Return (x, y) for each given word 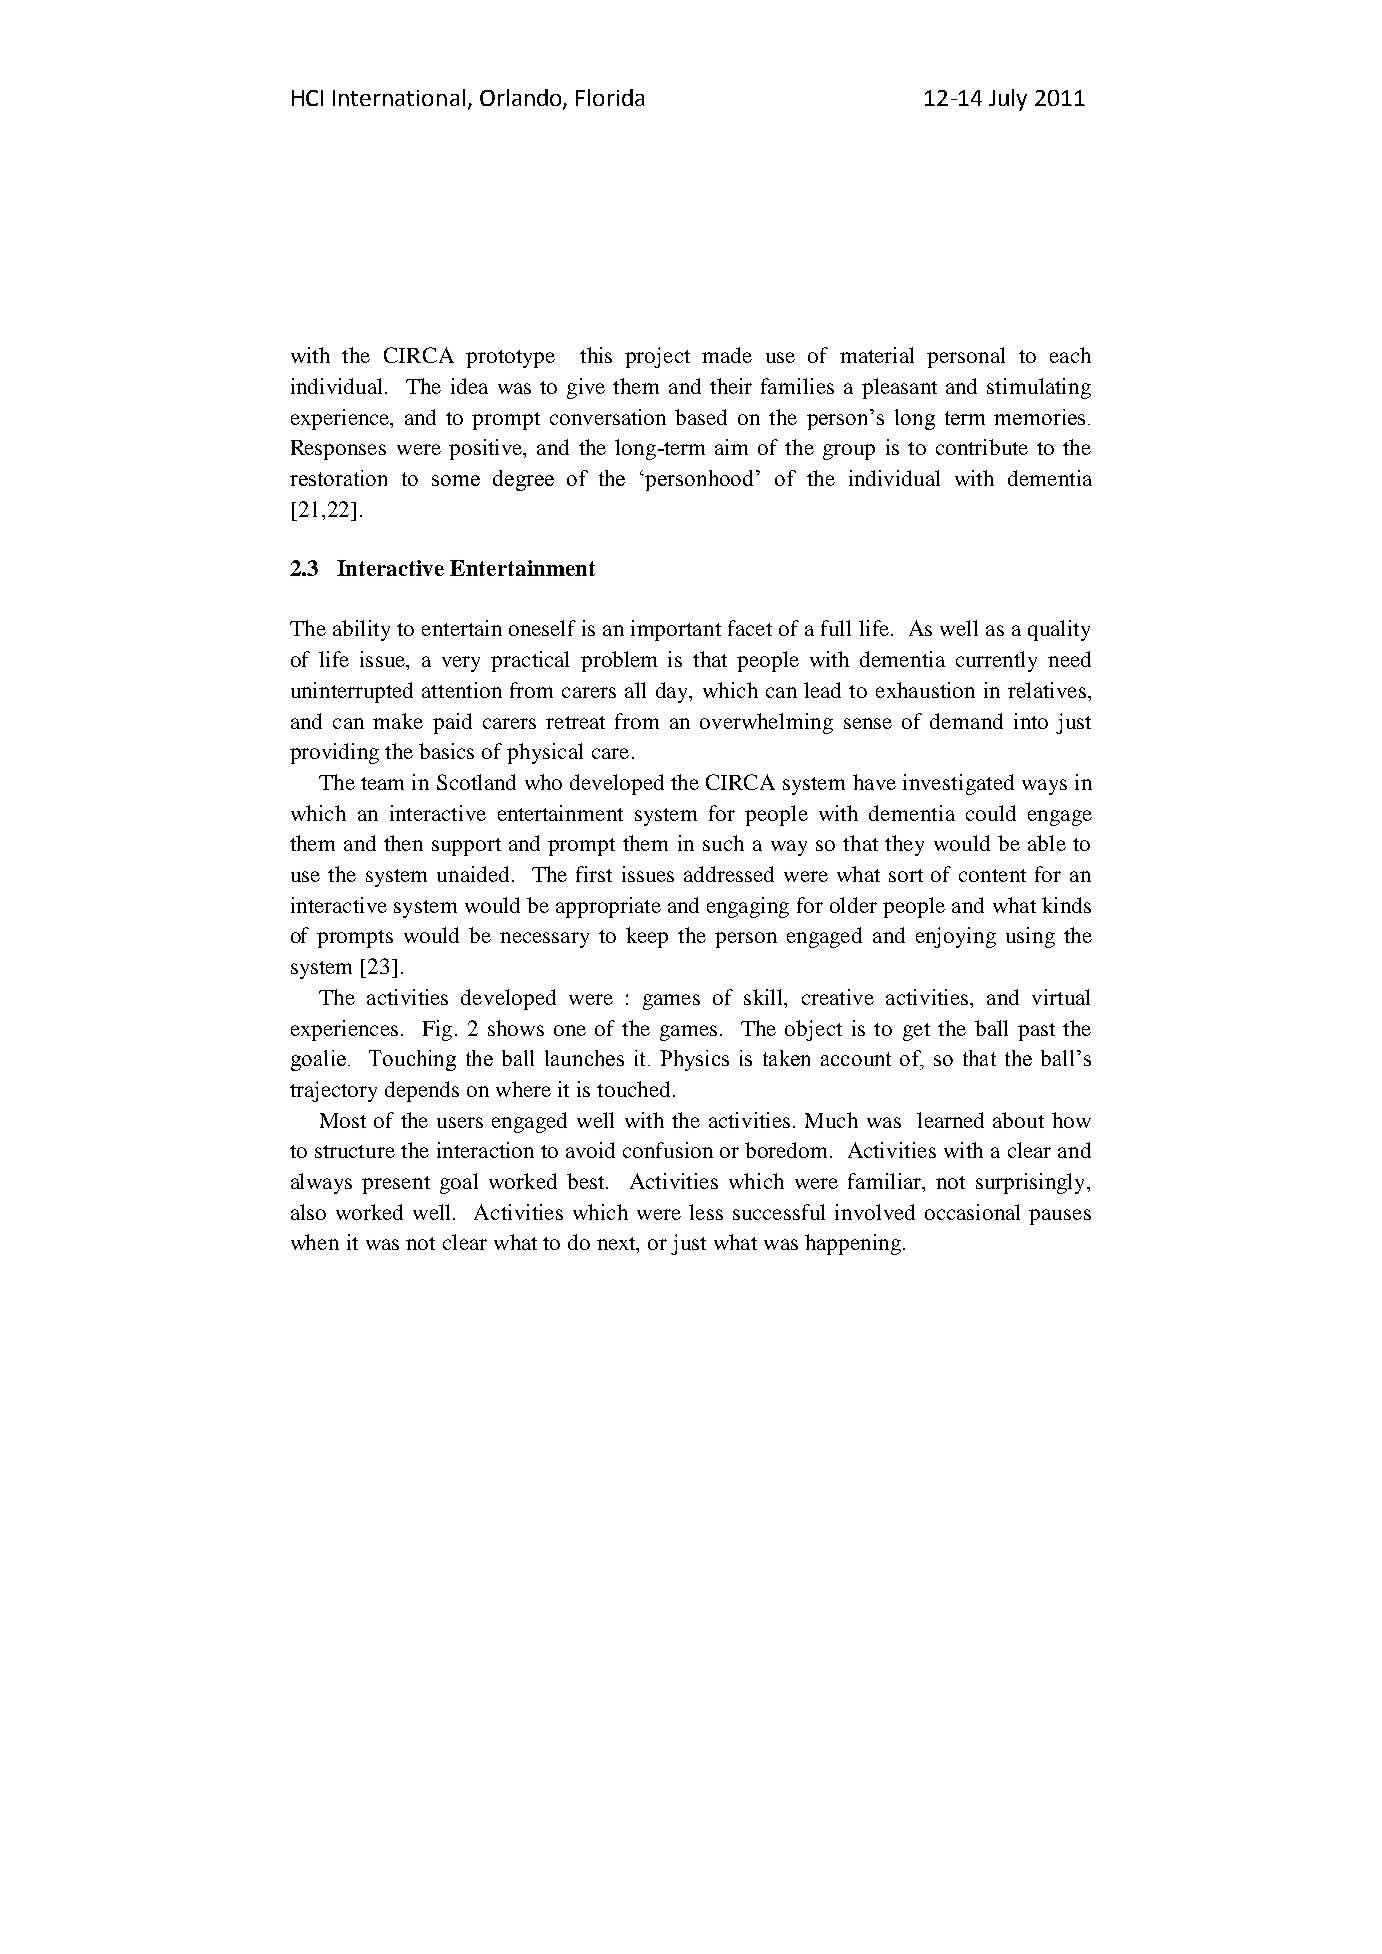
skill (765, 997)
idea (469, 386)
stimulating (1039, 388)
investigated (958, 784)
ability (361, 630)
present (396, 1185)
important (676, 630)
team (382, 783)
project (657, 357)
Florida (610, 97)
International (399, 97)
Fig (437, 1030)
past (1036, 1032)
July (1008, 100)
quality (1059, 630)
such (723, 843)
